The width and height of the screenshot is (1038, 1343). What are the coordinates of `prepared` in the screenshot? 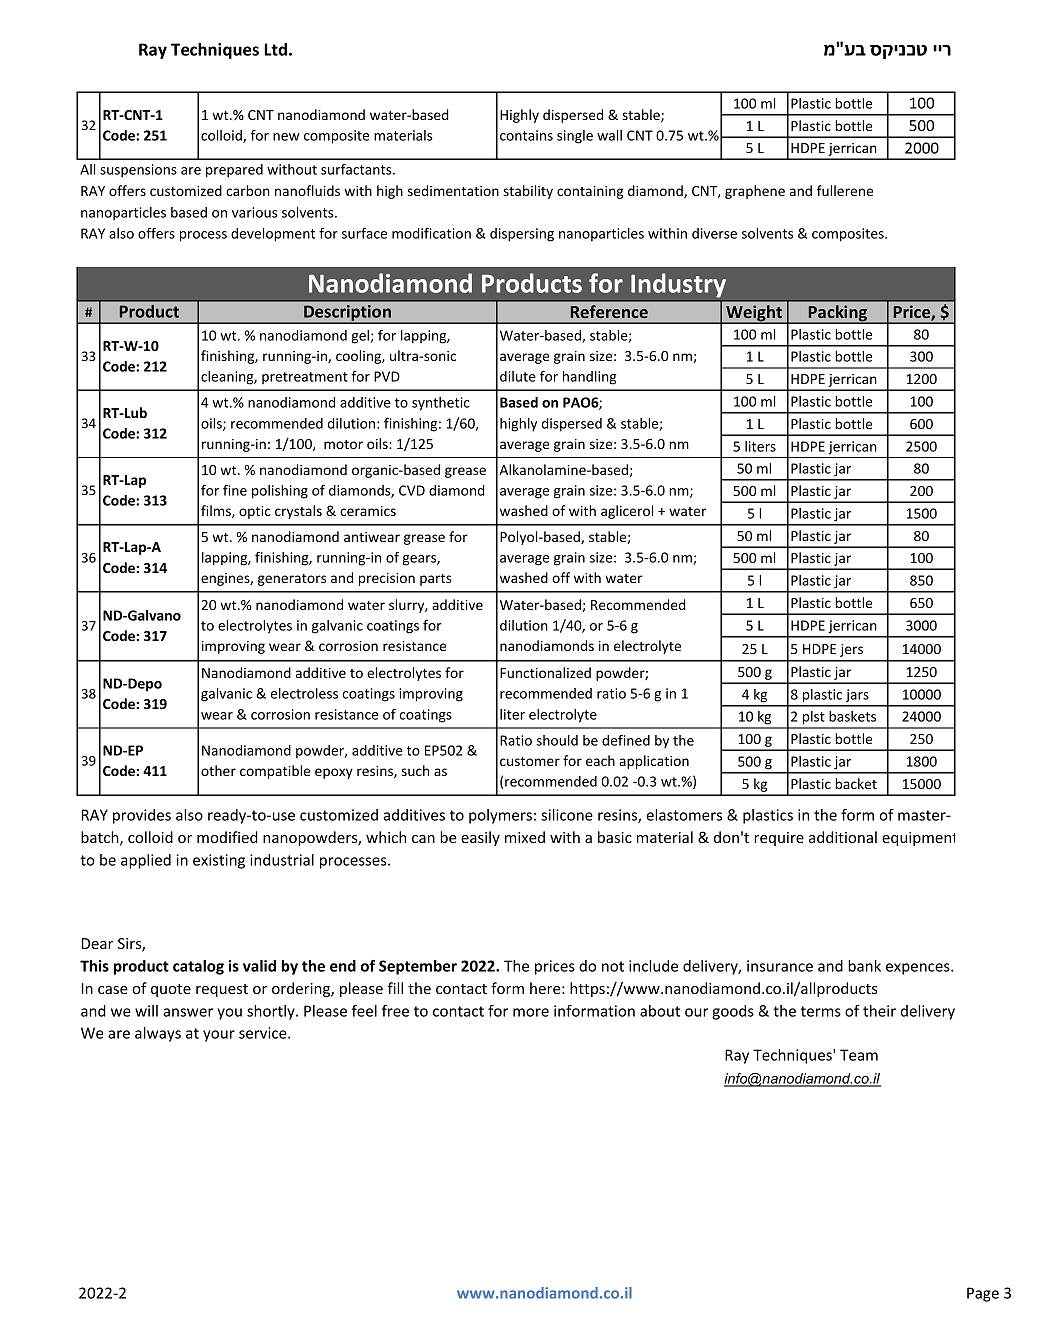 It's located at (234, 171).
